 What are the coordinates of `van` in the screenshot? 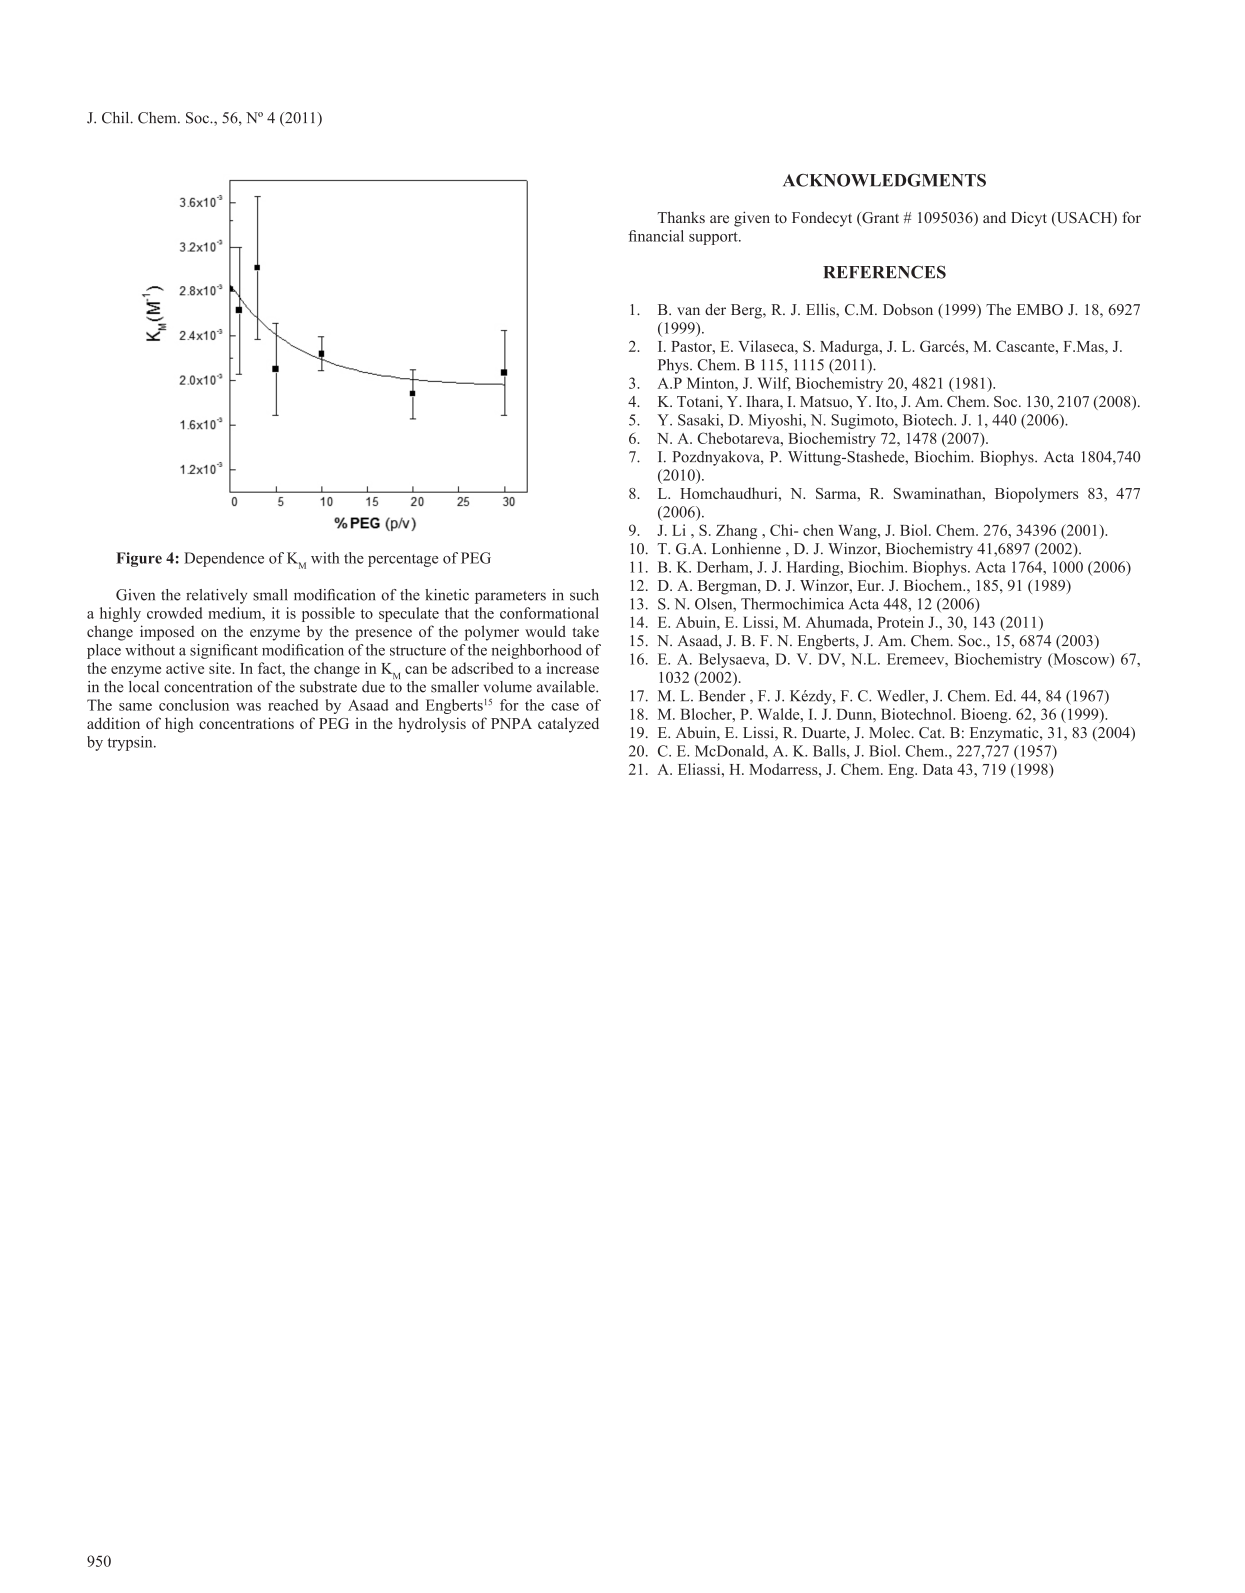 It's located at (688, 311).
